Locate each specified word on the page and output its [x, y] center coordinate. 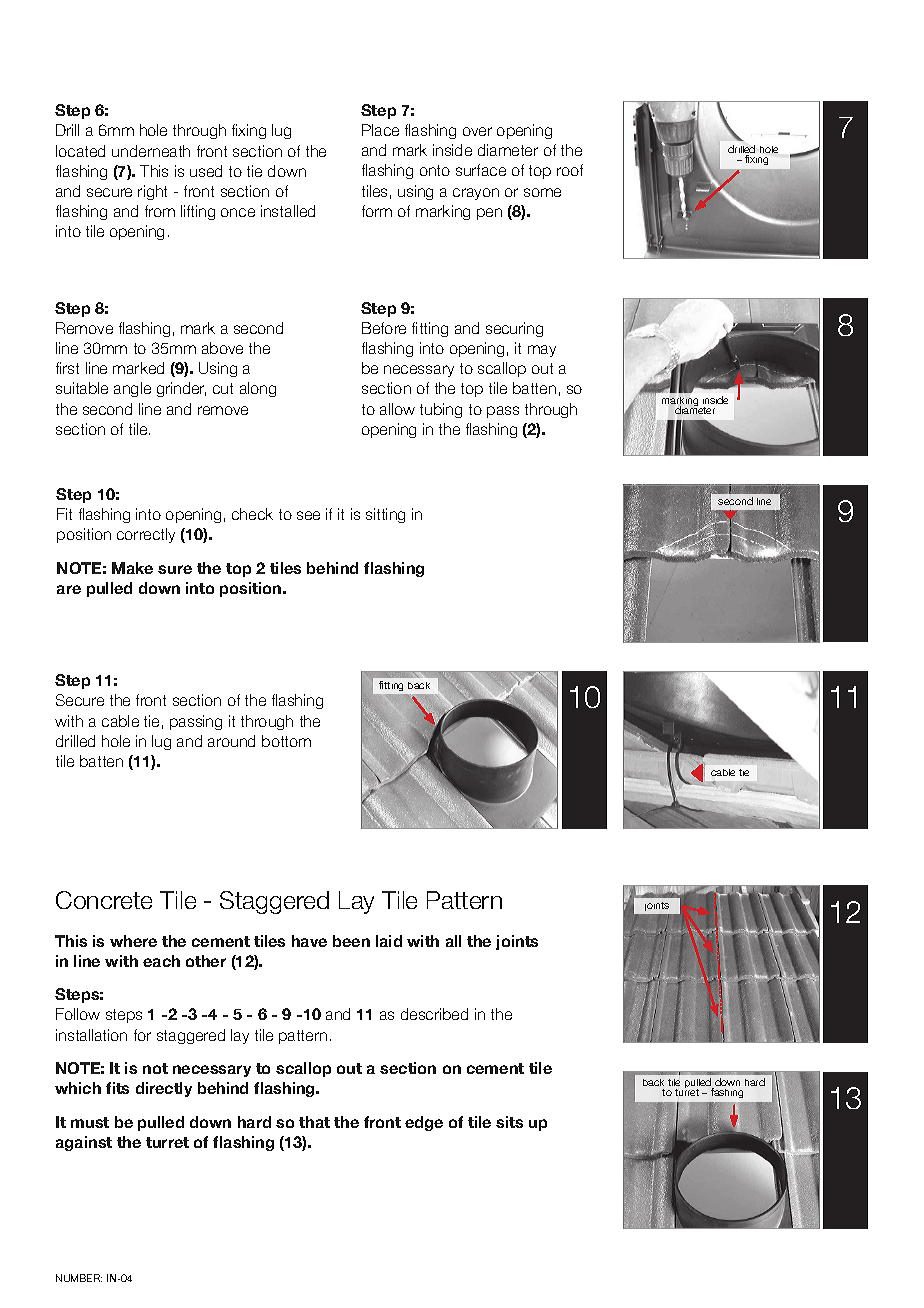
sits [509, 1122]
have [309, 941]
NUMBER [79, 1278]
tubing [441, 410]
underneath [151, 151]
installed [288, 211]
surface [481, 170]
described [434, 1014]
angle [132, 389]
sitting [385, 515]
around [231, 741]
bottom [286, 741]
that [314, 1122]
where [133, 941]
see [308, 515]
